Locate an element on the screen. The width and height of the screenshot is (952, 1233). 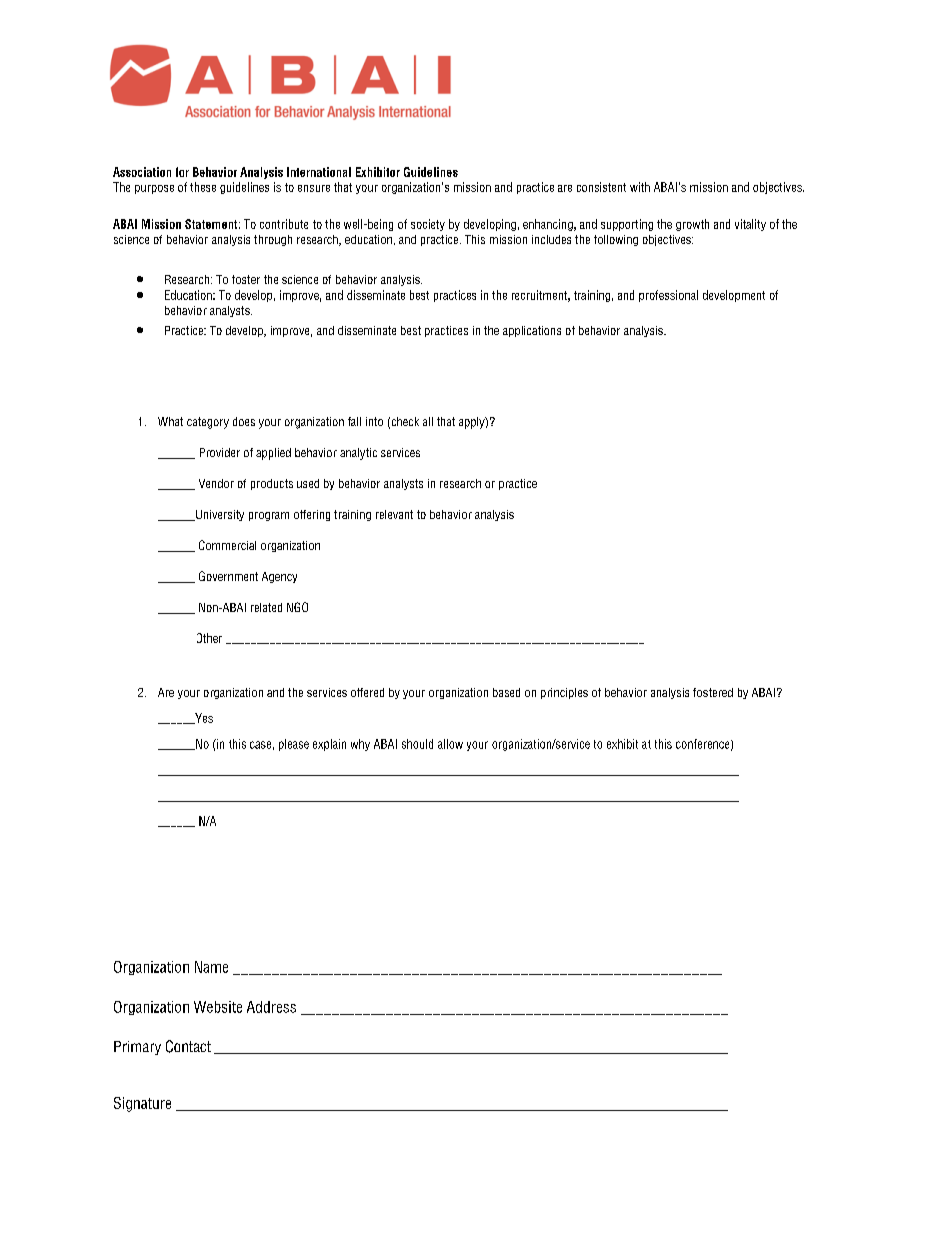
Address is located at coordinates (271, 1007).
